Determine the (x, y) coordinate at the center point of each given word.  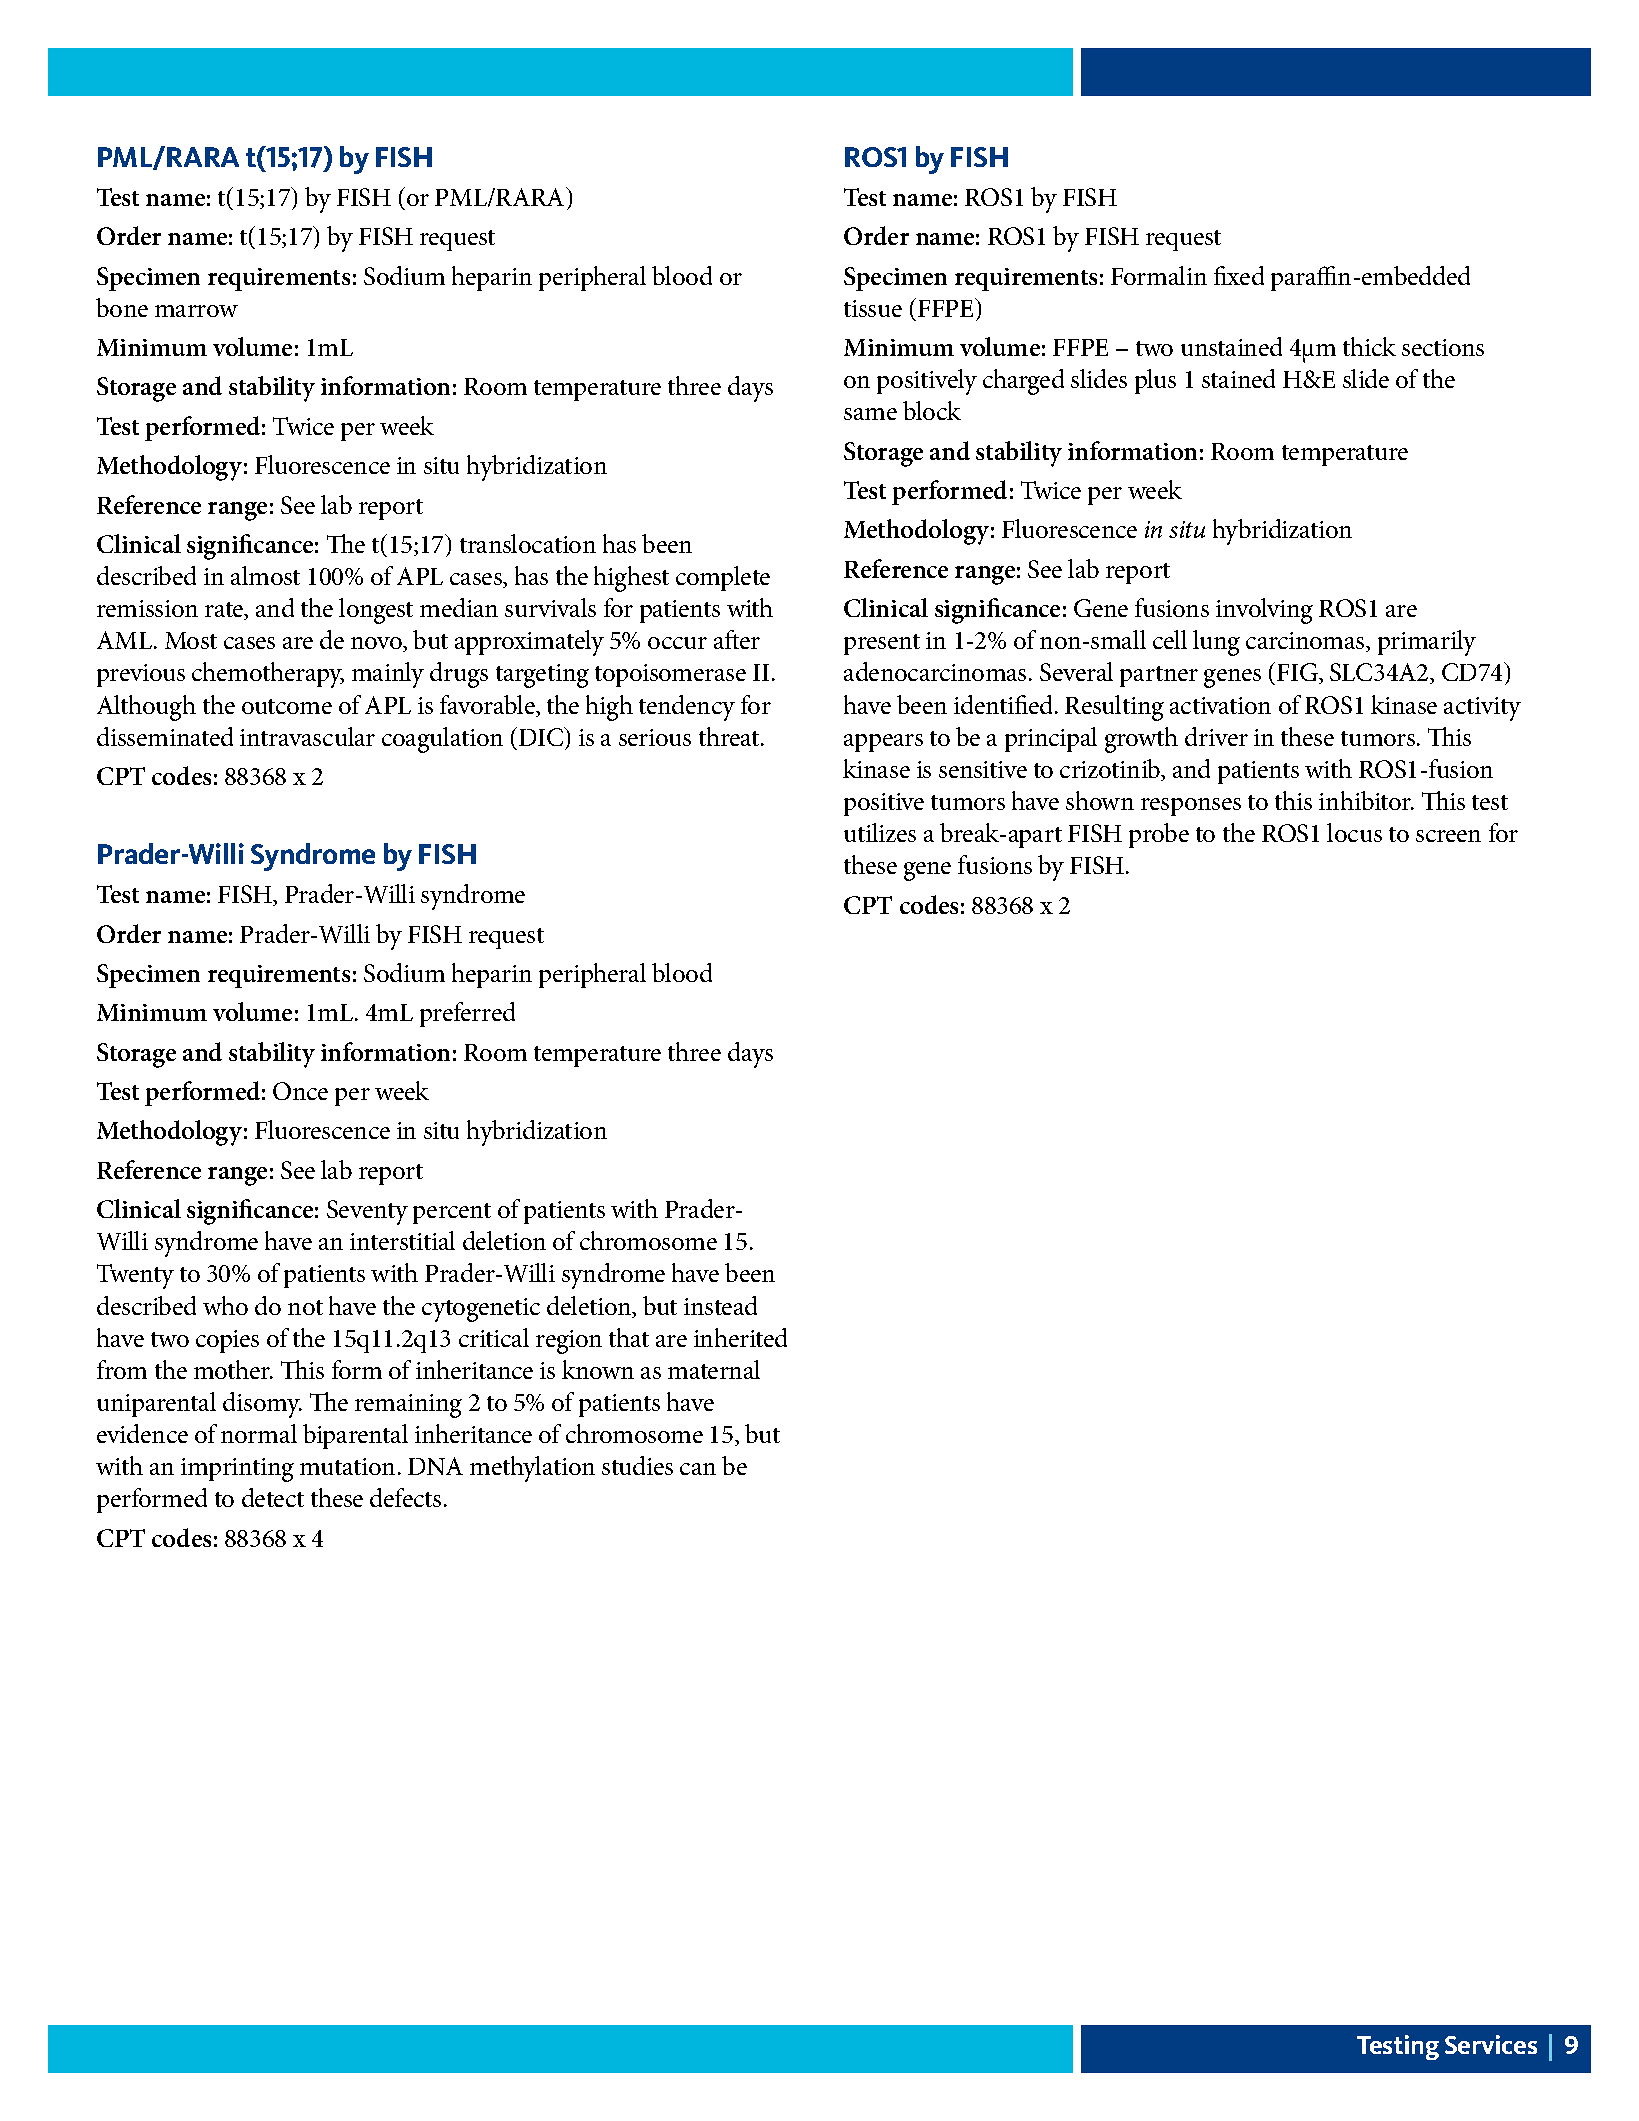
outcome (287, 706)
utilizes (880, 832)
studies (637, 1465)
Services (1491, 2044)
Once (300, 1091)
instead (720, 1305)
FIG (1298, 673)
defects (405, 1497)
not (305, 1307)
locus (1354, 832)
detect (273, 1497)
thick (1369, 346)
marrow (196, 311)
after (737, 639)
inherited (740, 1337)
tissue (873, 308)
